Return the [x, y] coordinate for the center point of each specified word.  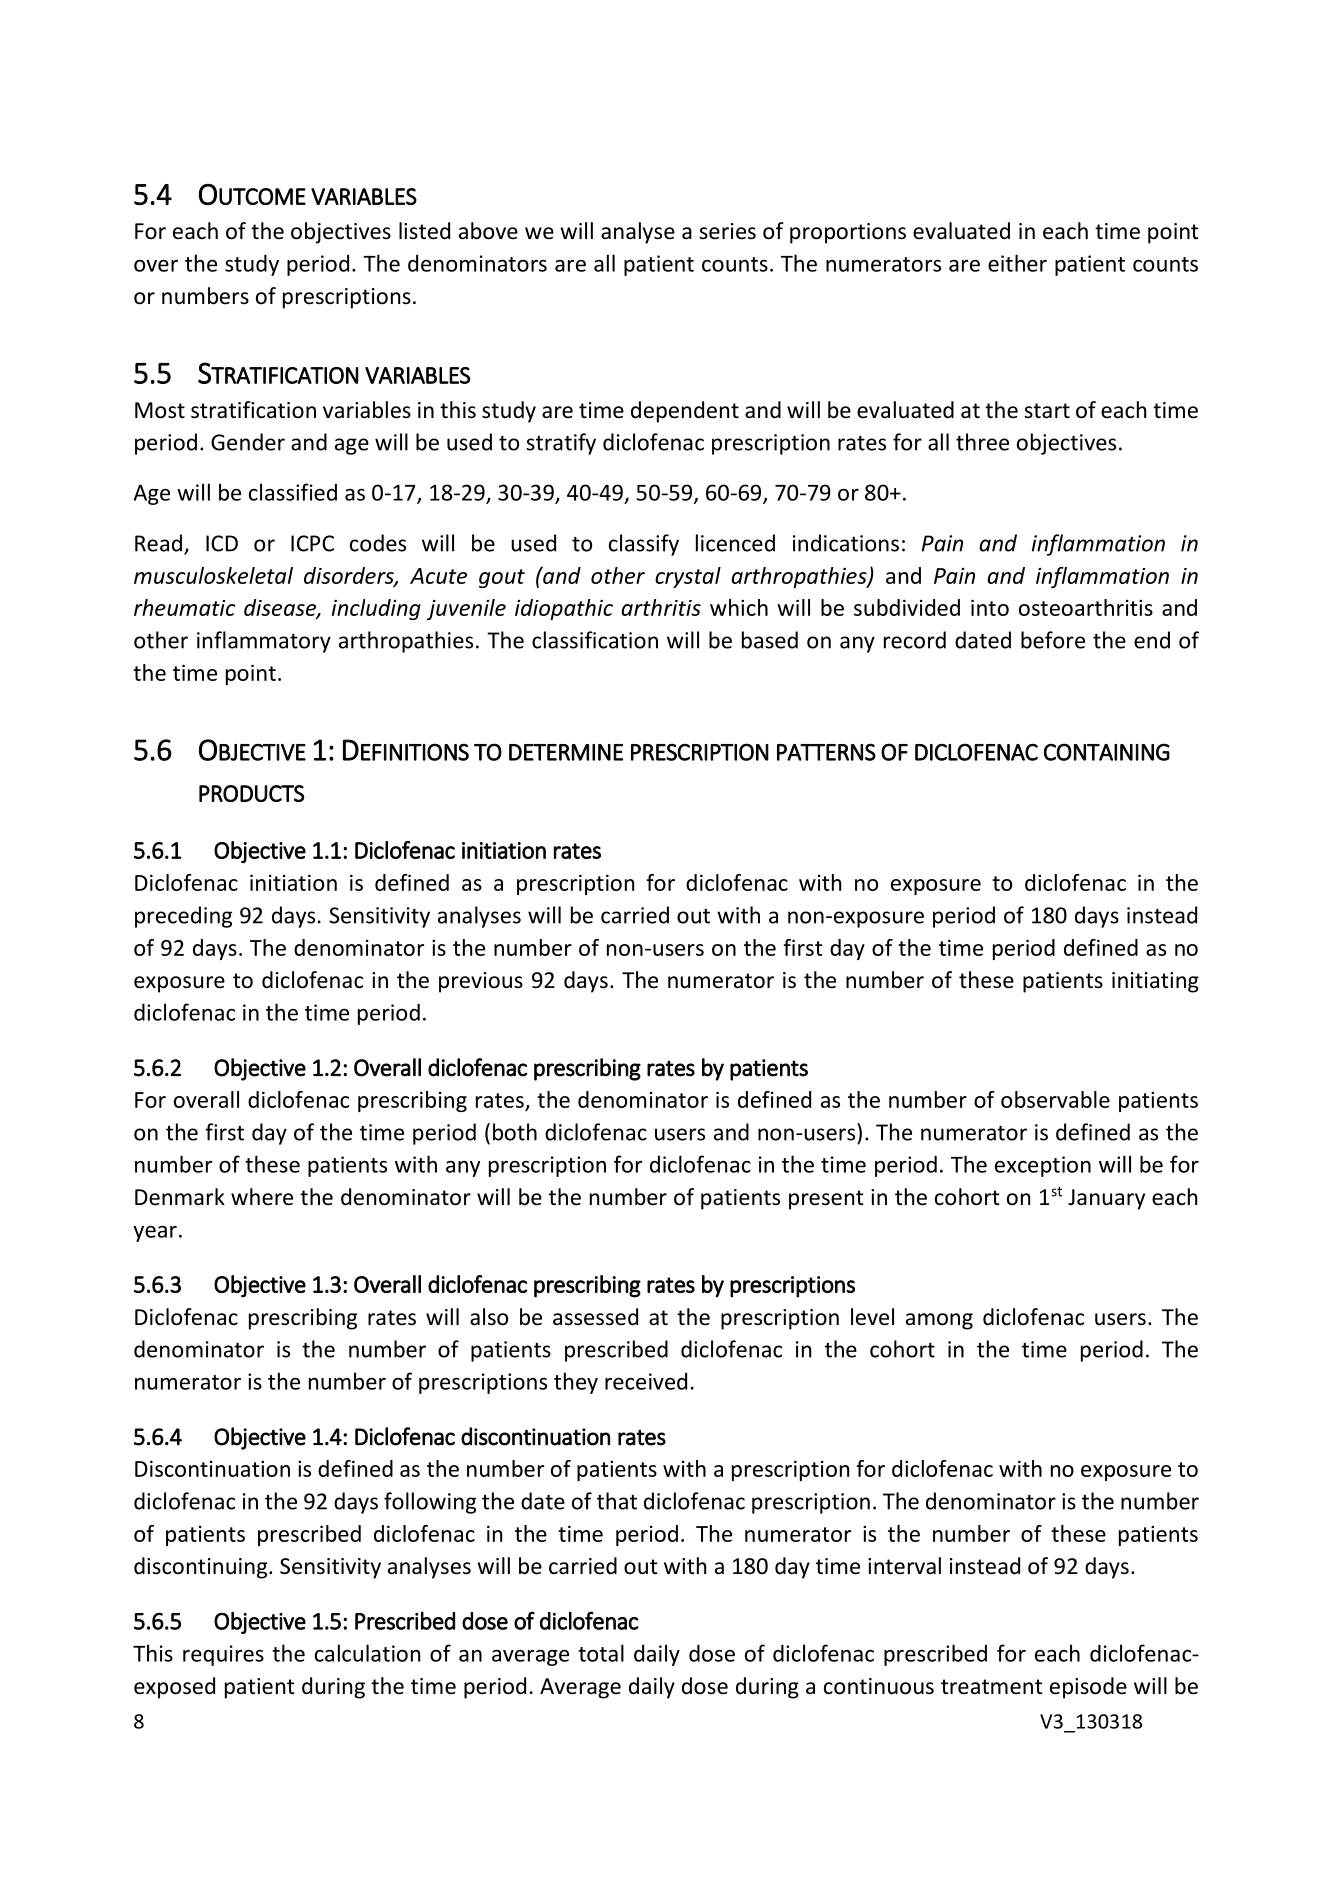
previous [481, 982]
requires [223, 1655]
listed [424, 231]
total [601, 1653]
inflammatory [264, 642]
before [1053, 640]
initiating [1155, 982]
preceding [183, 917]
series [727, 231]
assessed [595, 1317]
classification [595, 640]
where [262, 1197]
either [1017, 263]
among [939, 1321]
